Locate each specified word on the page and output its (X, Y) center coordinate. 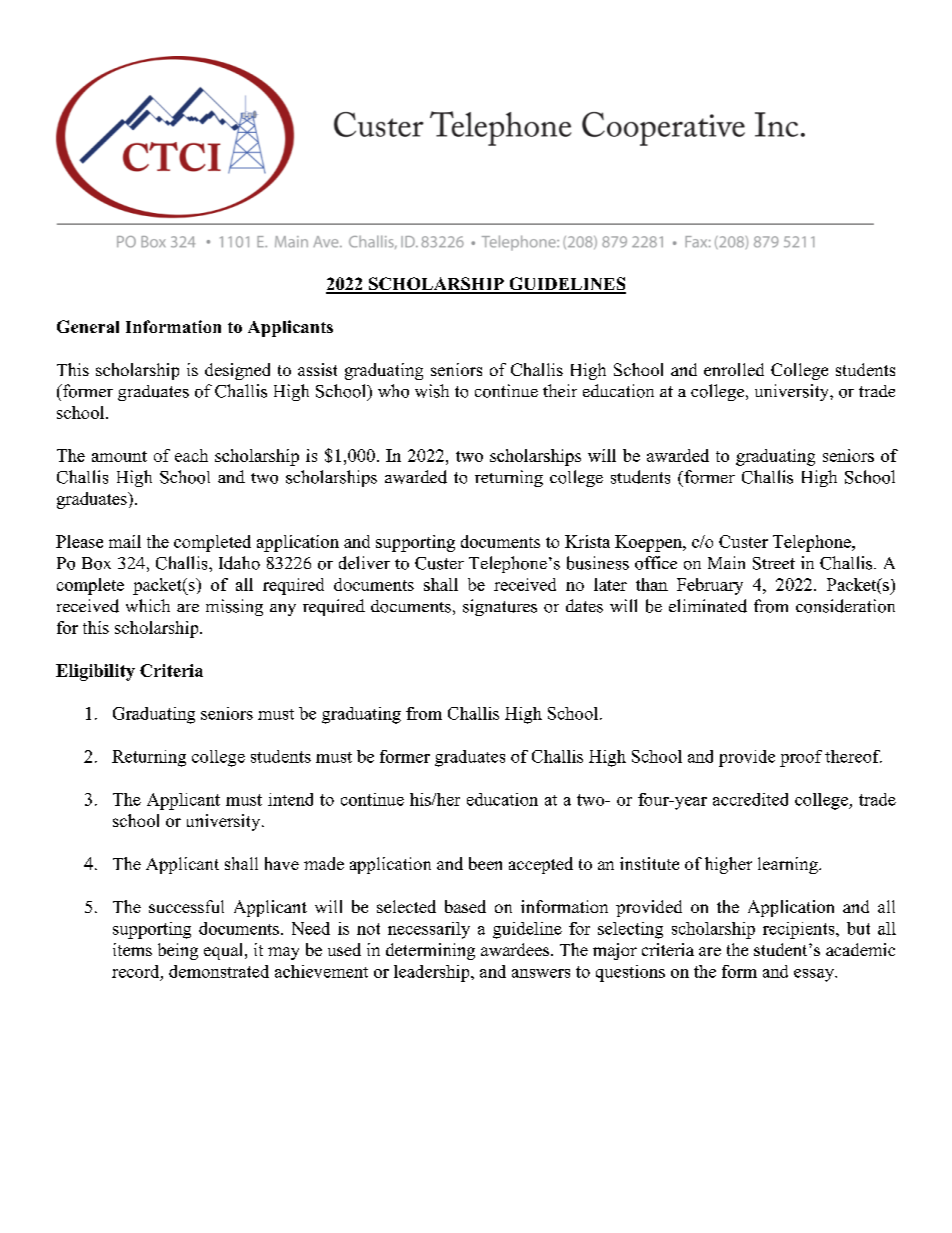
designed (237, 371)
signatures (500, 607)
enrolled (734, 369)
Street (774, 563)
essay (815, 975)
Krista (587, 541)
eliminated (708, 606)
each (191, 455)
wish (432, 391)
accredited (750, 799)
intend (290, 799)
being (178, 951)
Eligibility (95, 672)
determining (430, 951)
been (485, 863)
